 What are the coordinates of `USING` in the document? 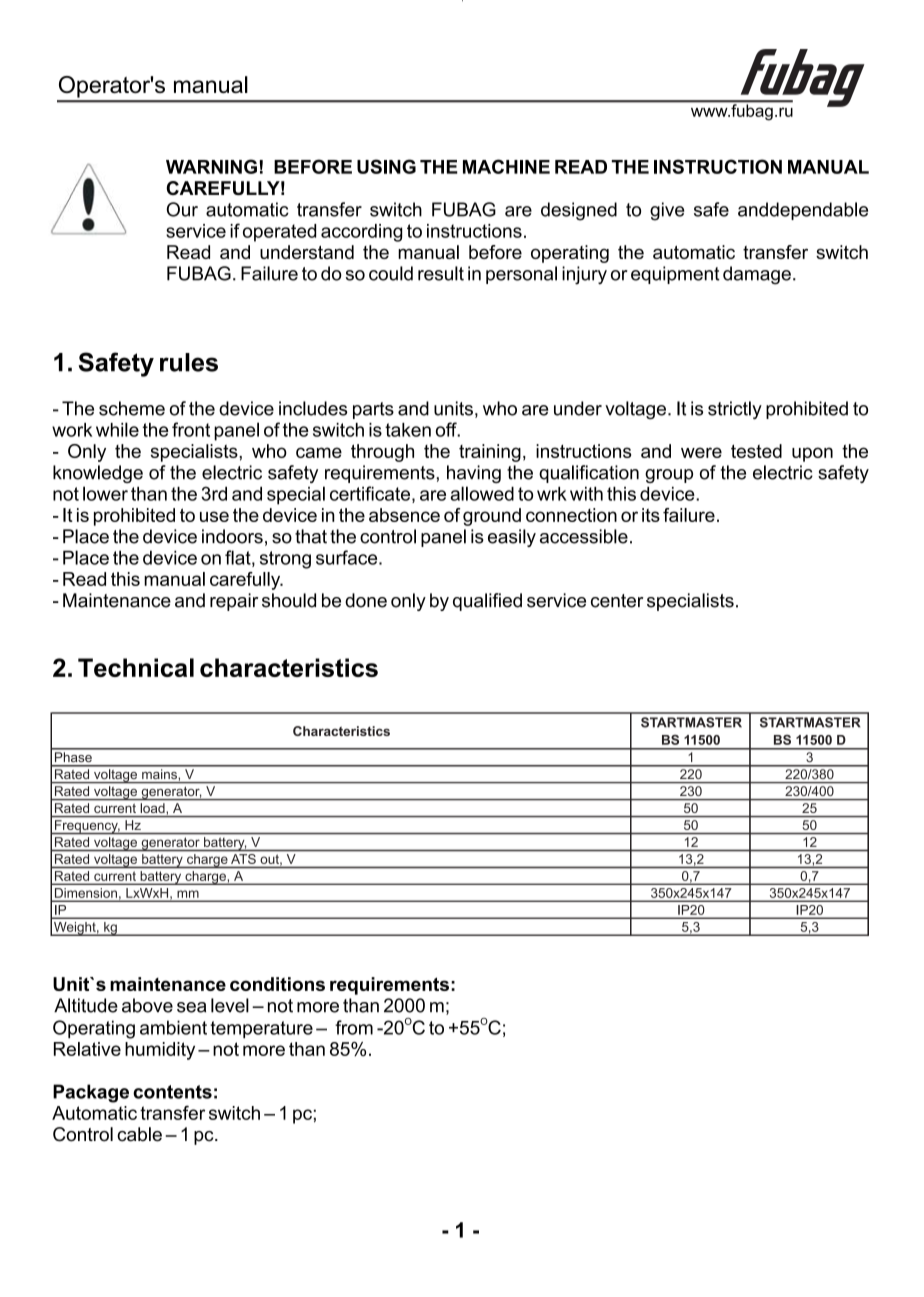 It's located at (386, 166).
